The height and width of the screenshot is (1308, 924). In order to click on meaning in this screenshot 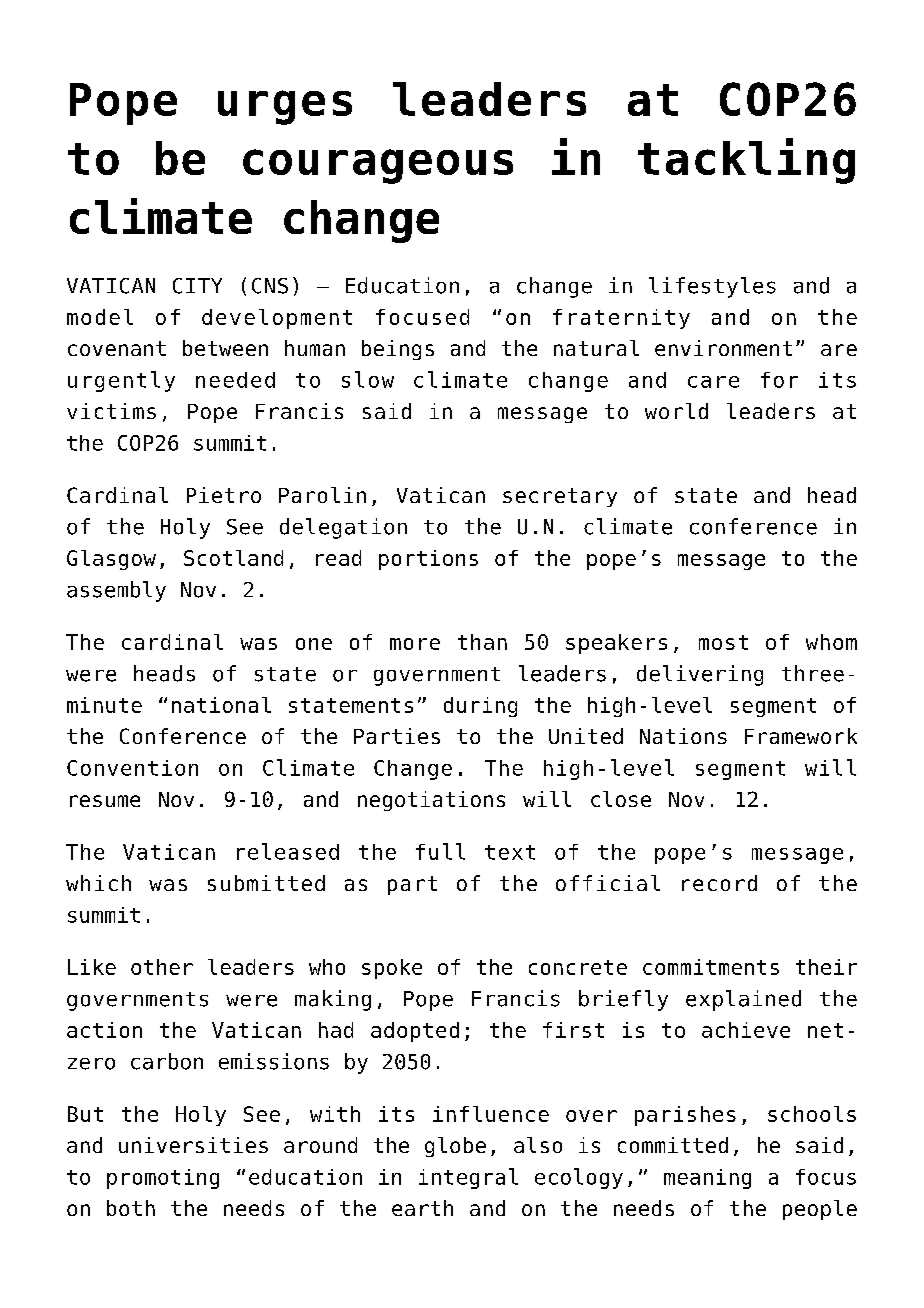, I will do `click(707, 1179)`.
